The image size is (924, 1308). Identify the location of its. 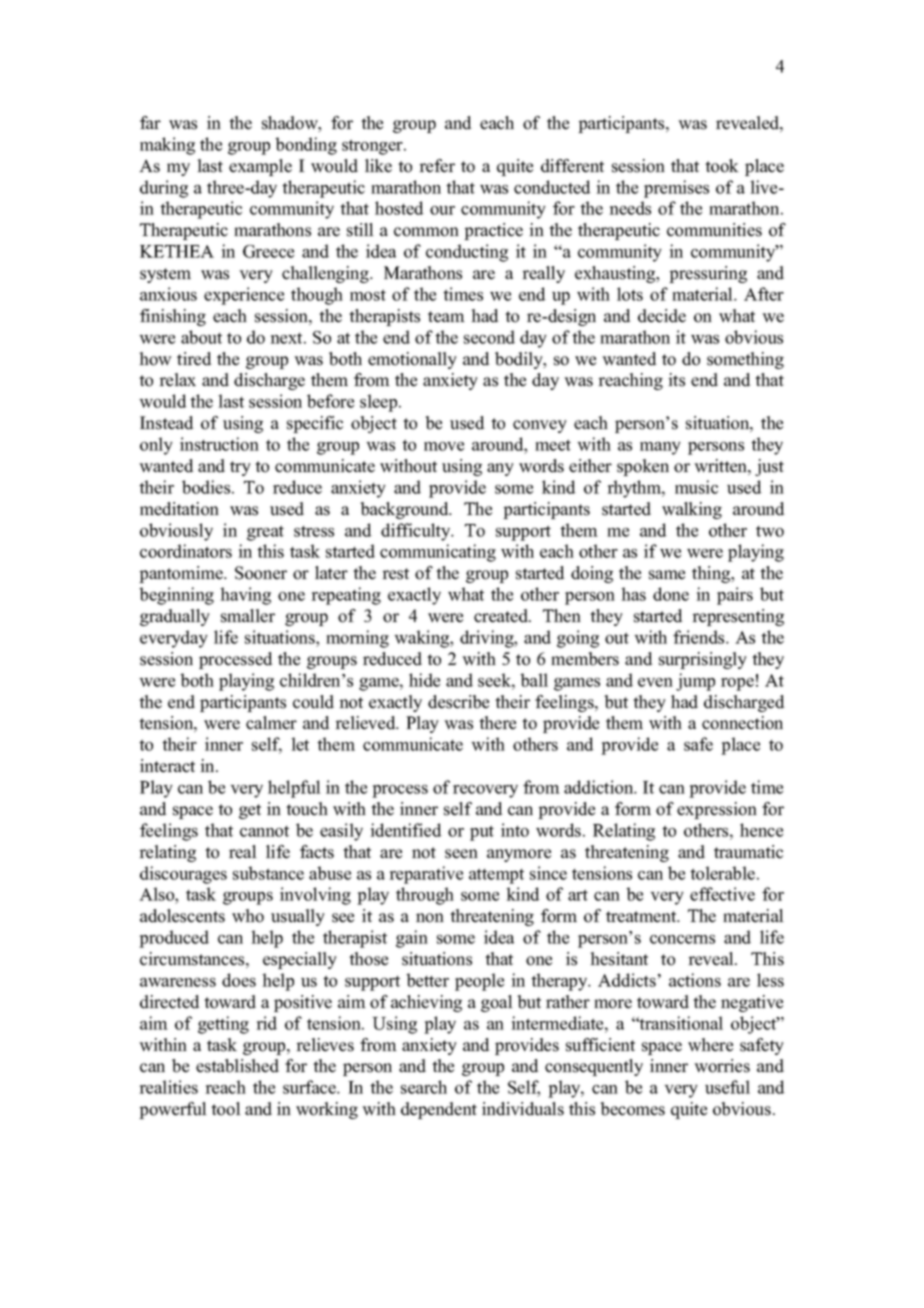
(676, 380).
